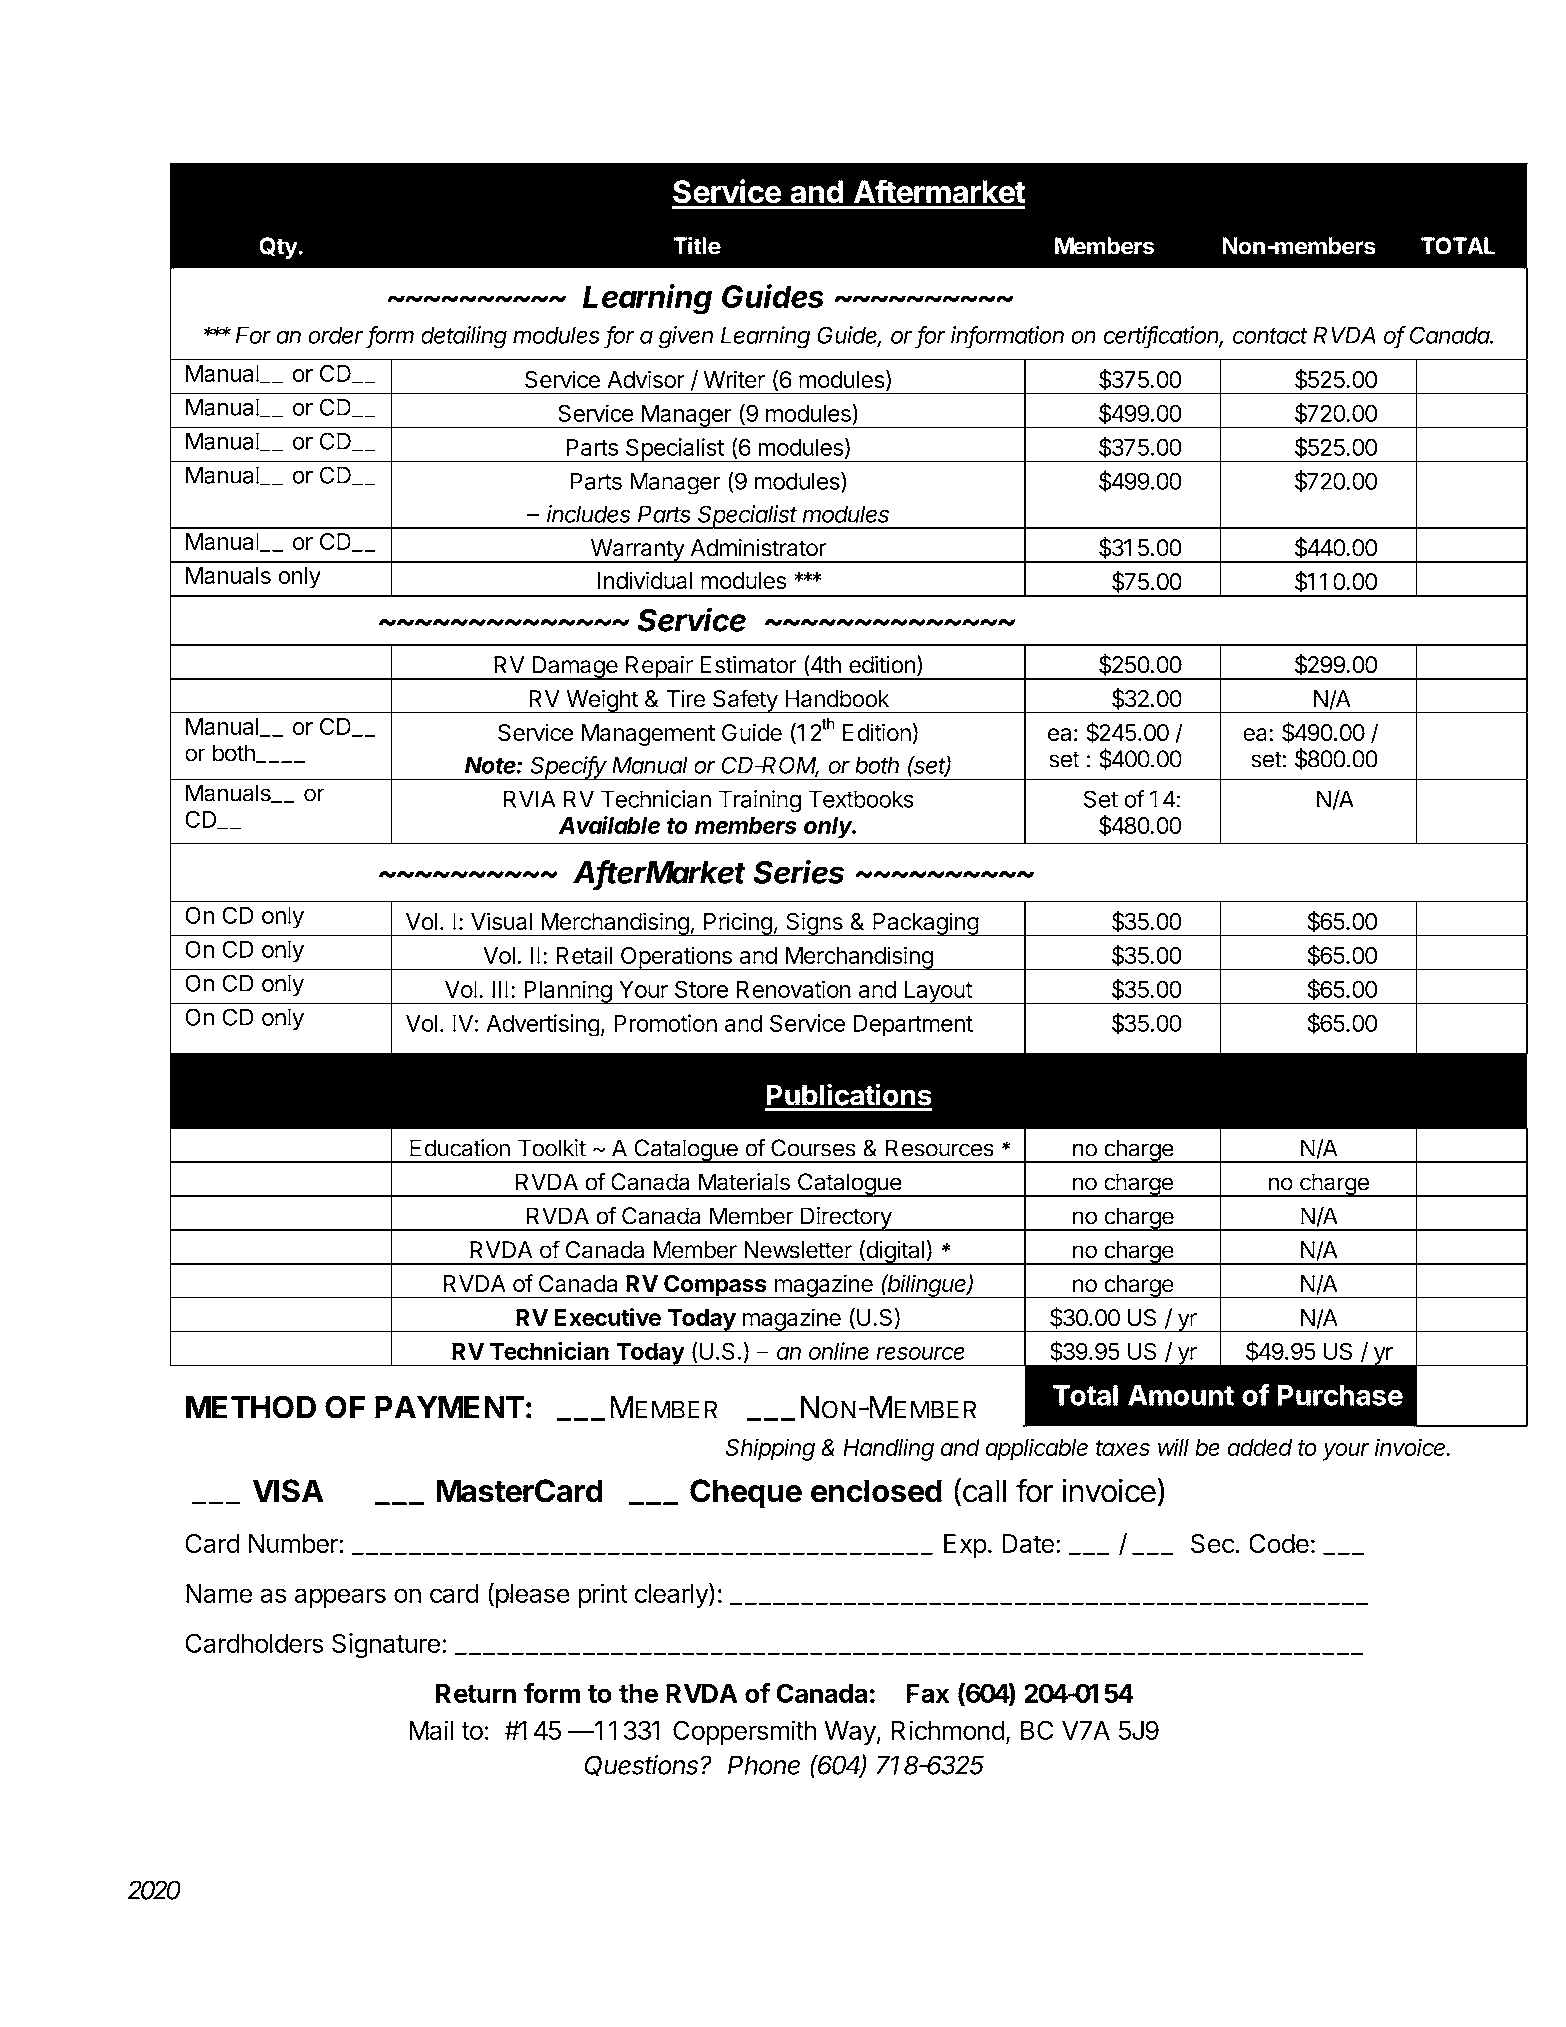 Image resolution: width=1566 pixels, height=2027 pixels. Describe the element at coordinates (861, 799) in the screenshot. I see `Textbooks` at that location.
